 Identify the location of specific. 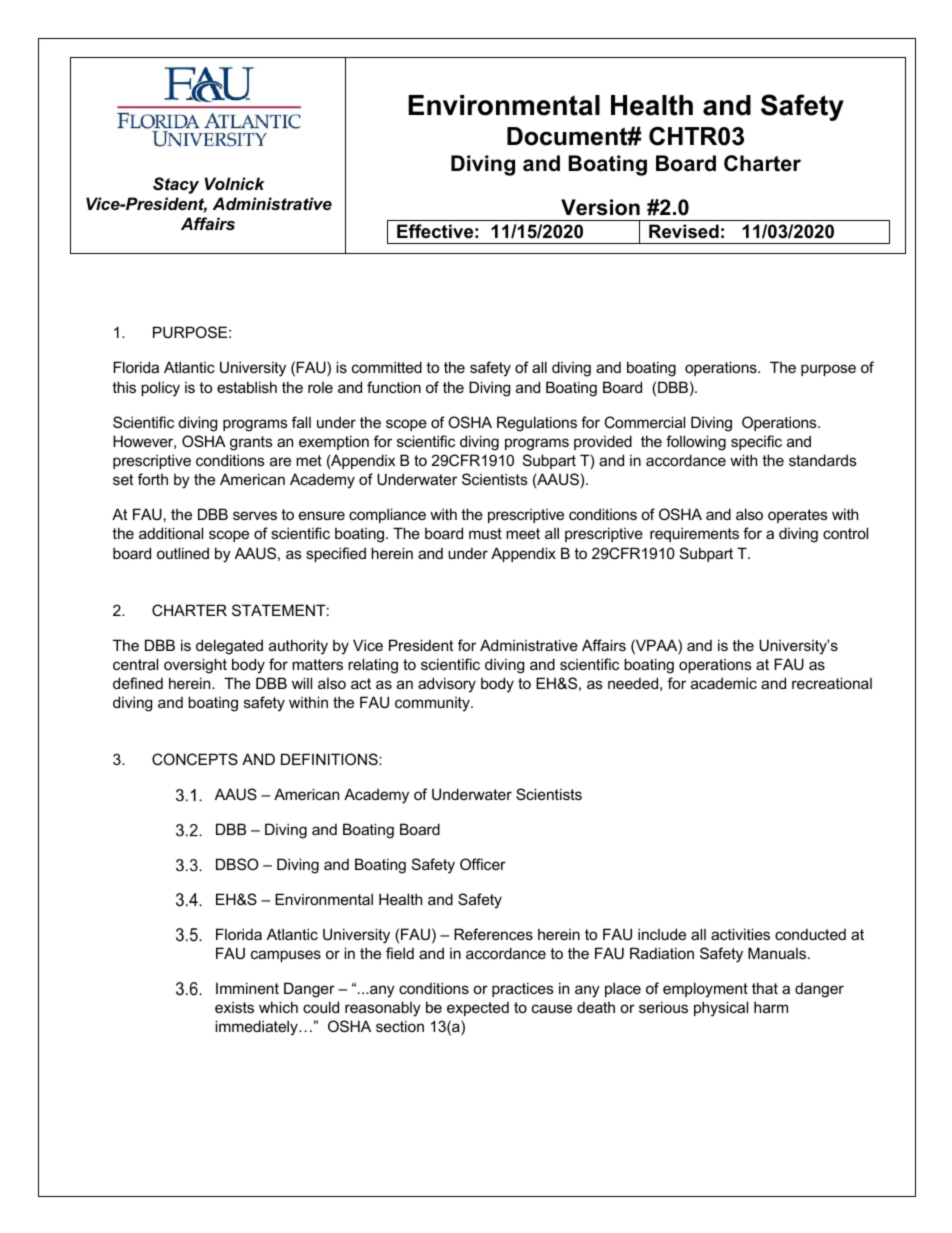
(756, 442).
